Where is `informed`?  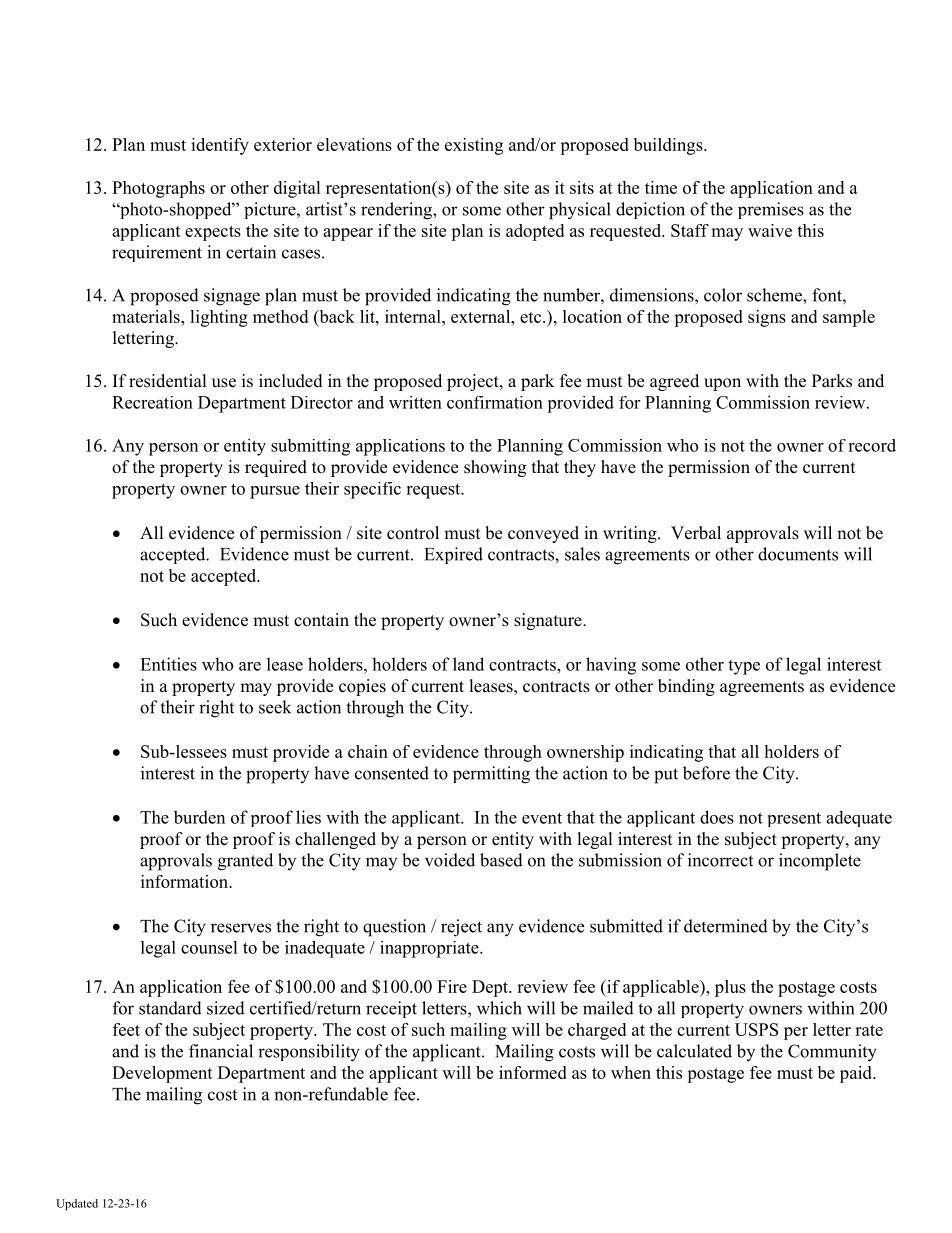 informed is located at coordinates (533, 1072).
